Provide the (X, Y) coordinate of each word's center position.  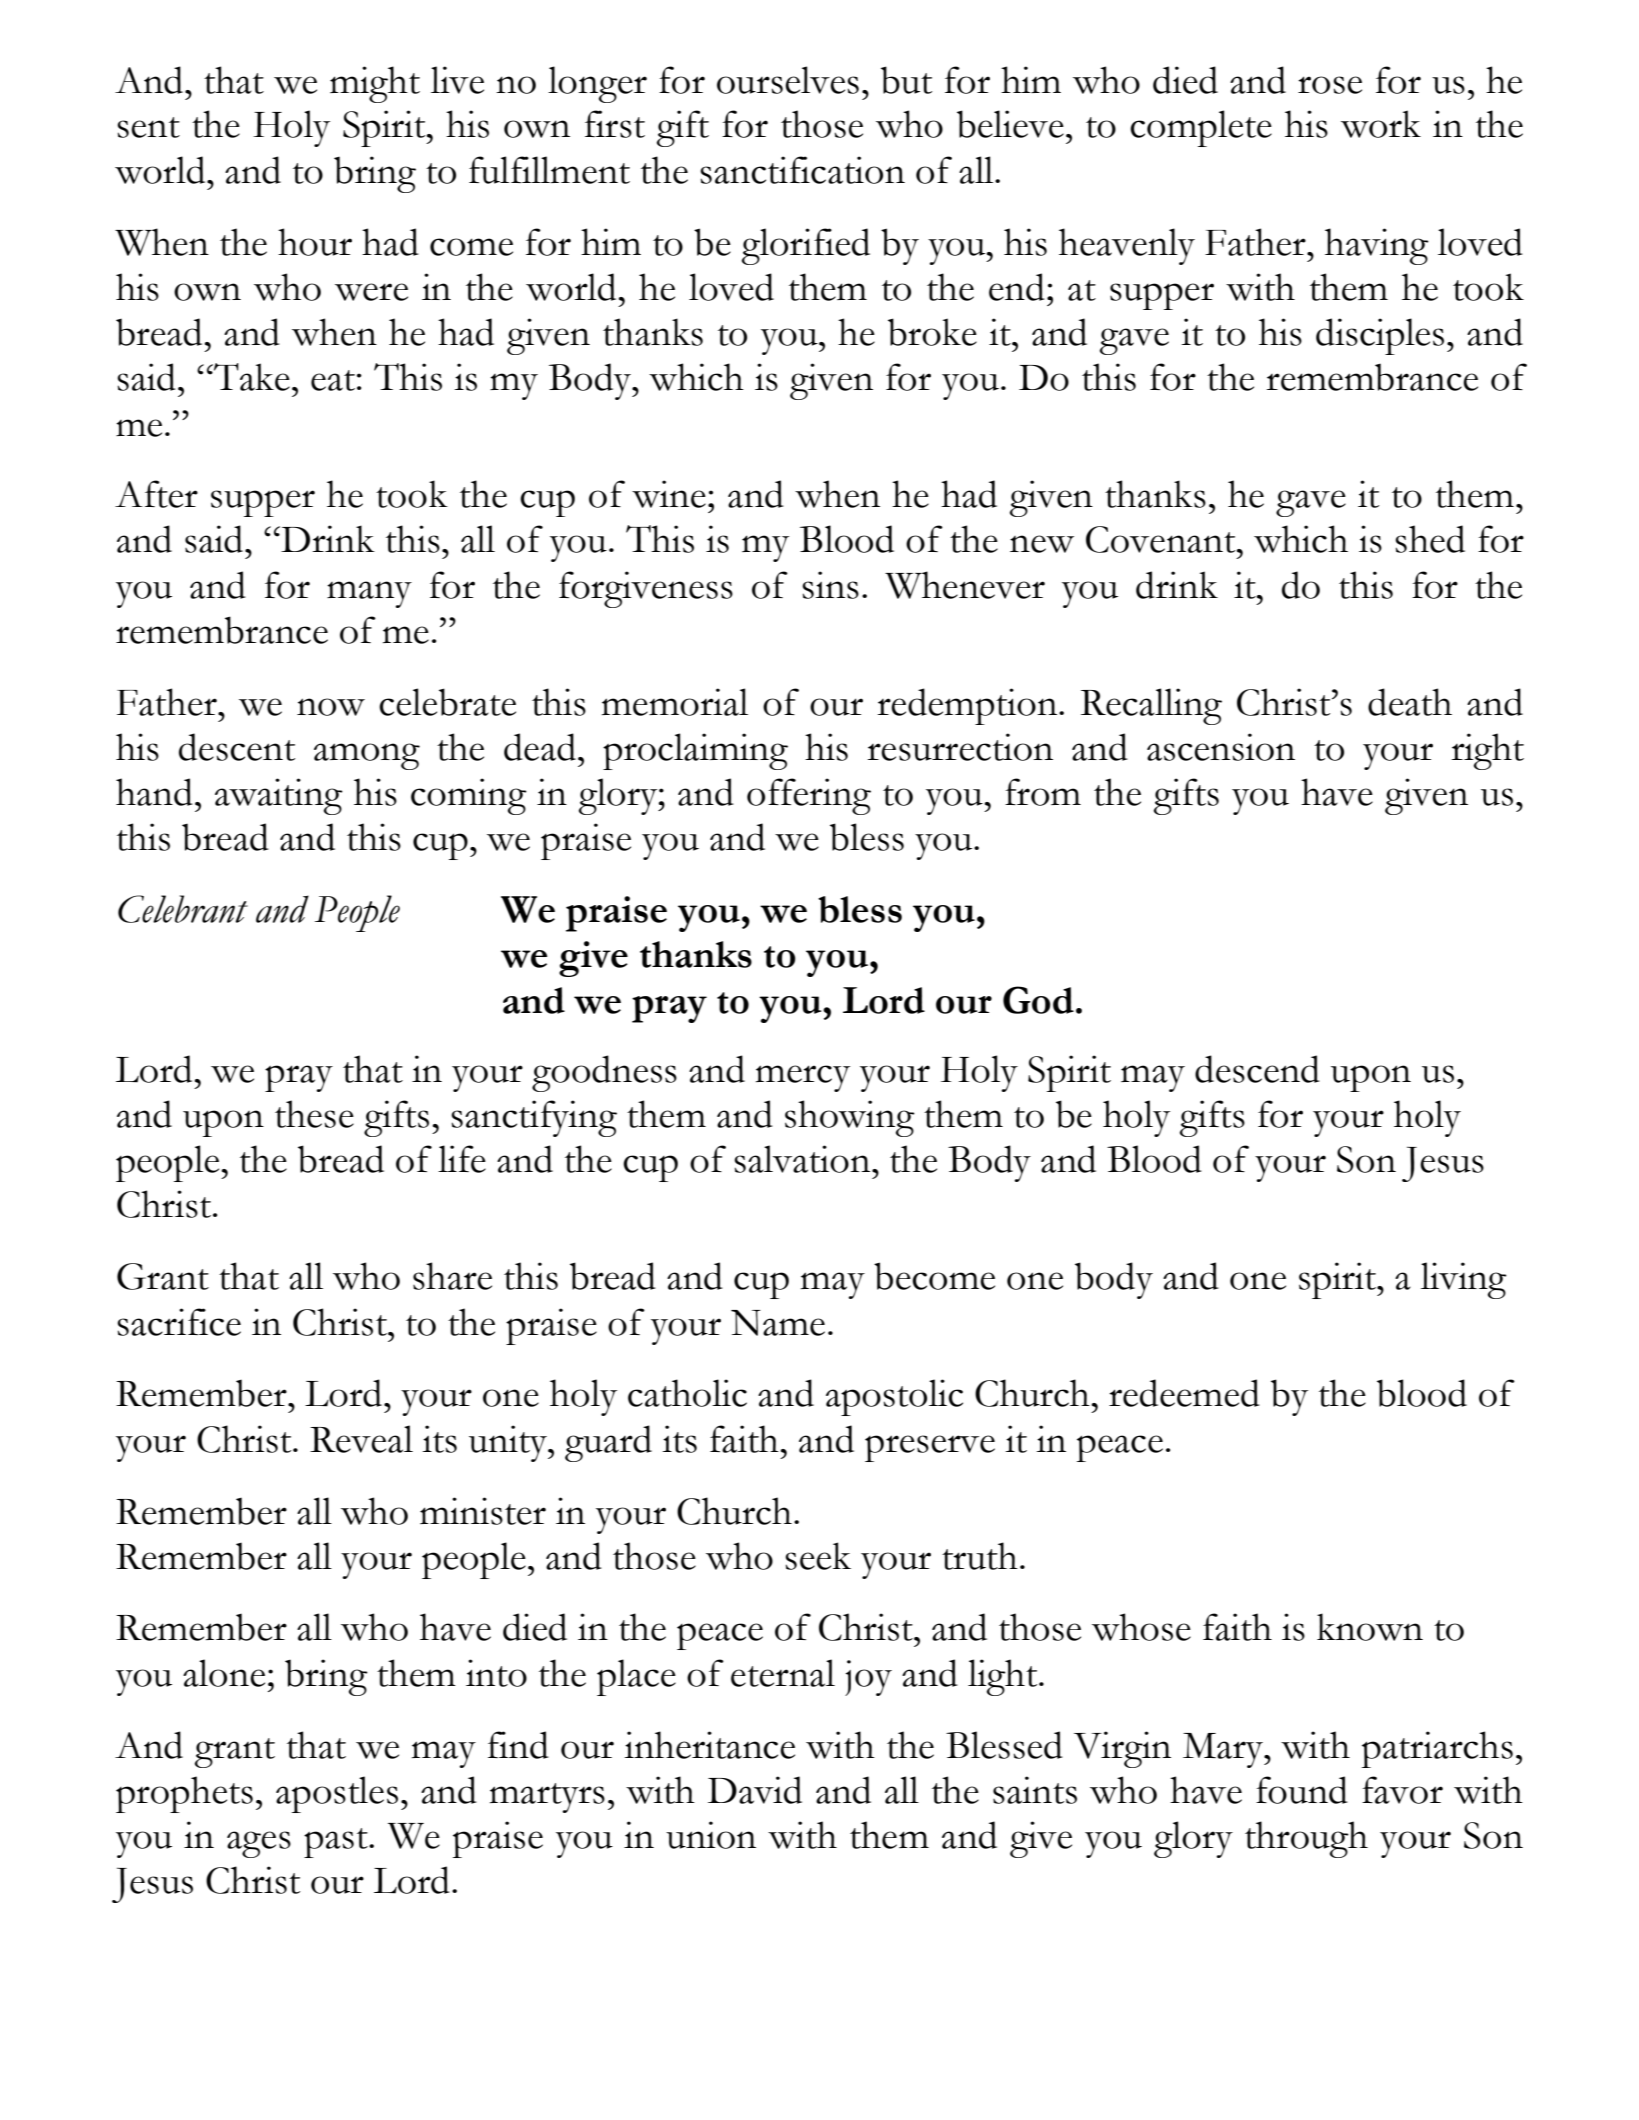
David (755, 1790)
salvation (803, 1159)
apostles (337, 1794)
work (1381, 124)
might (375, 84)
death (1410, 702)
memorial (675, 702)
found (1302, 1790)
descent (237, 747)
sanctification (802, 170)
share (452, 1276)
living (1464, 1280)
